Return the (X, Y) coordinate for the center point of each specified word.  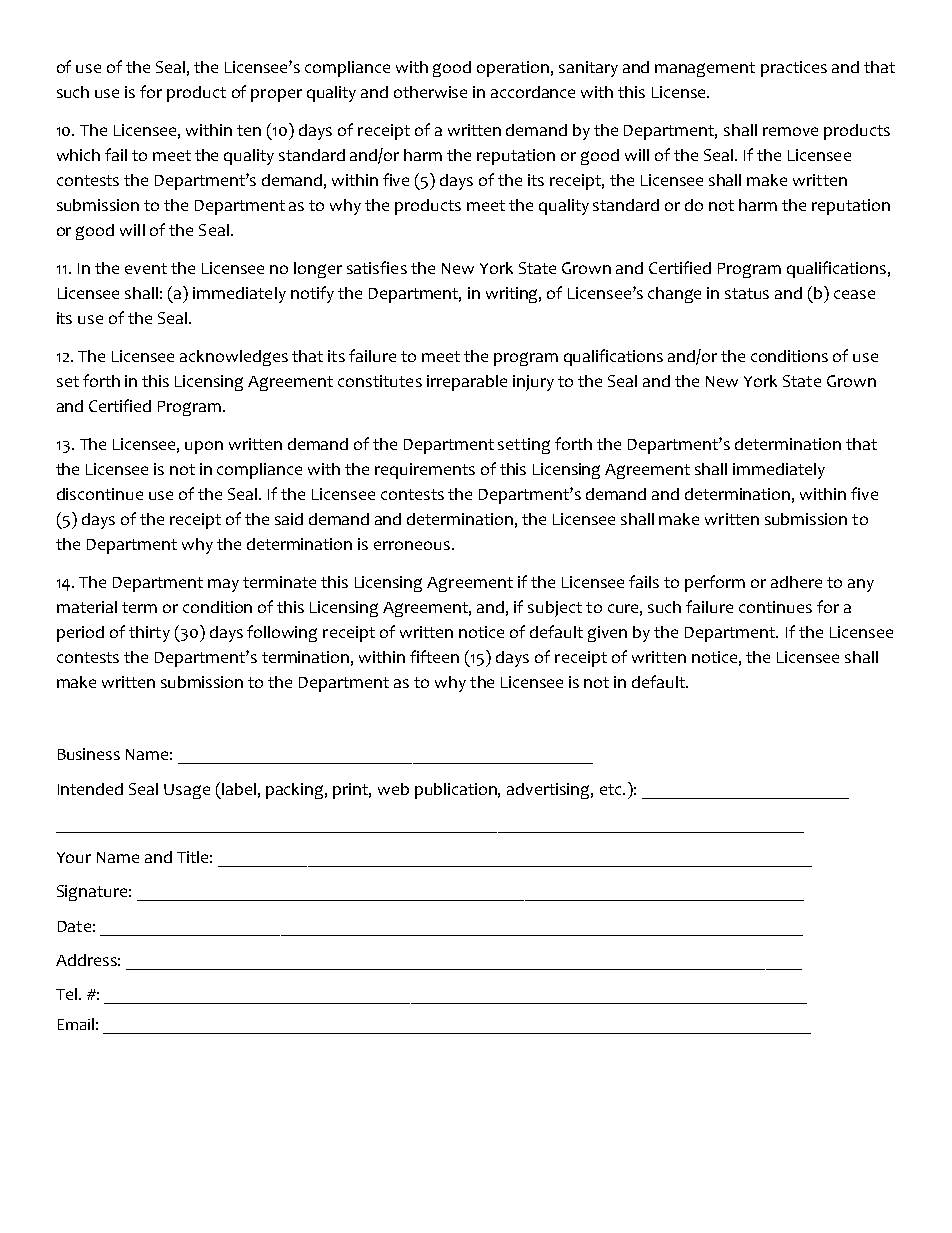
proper (276, 95)
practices (794, 69)
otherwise (430, 92)
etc (612, 789)
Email (76, 1024)
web (393, 789)
